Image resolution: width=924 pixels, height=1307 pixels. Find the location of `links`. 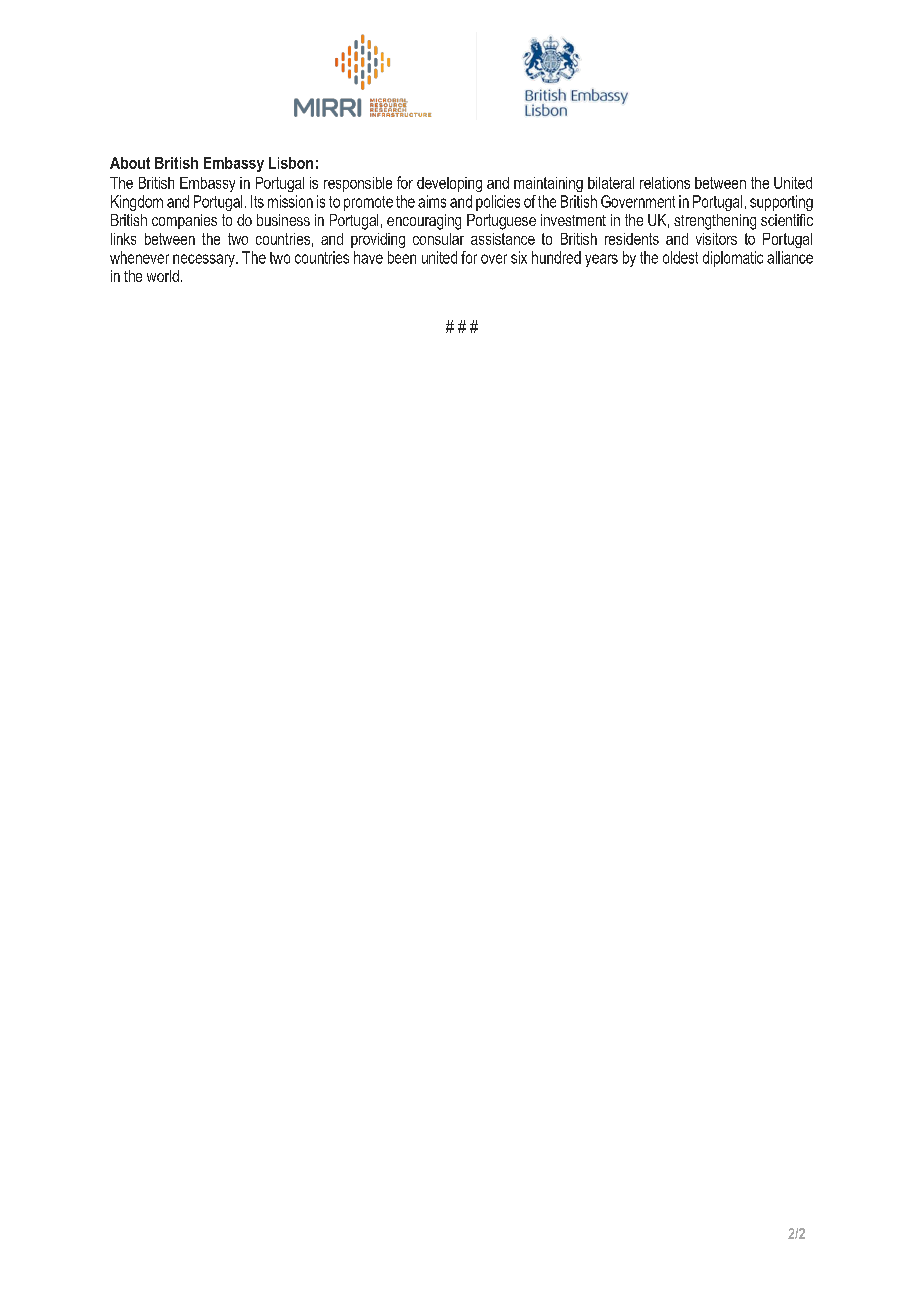

links is located at coordinates (123, 239).
